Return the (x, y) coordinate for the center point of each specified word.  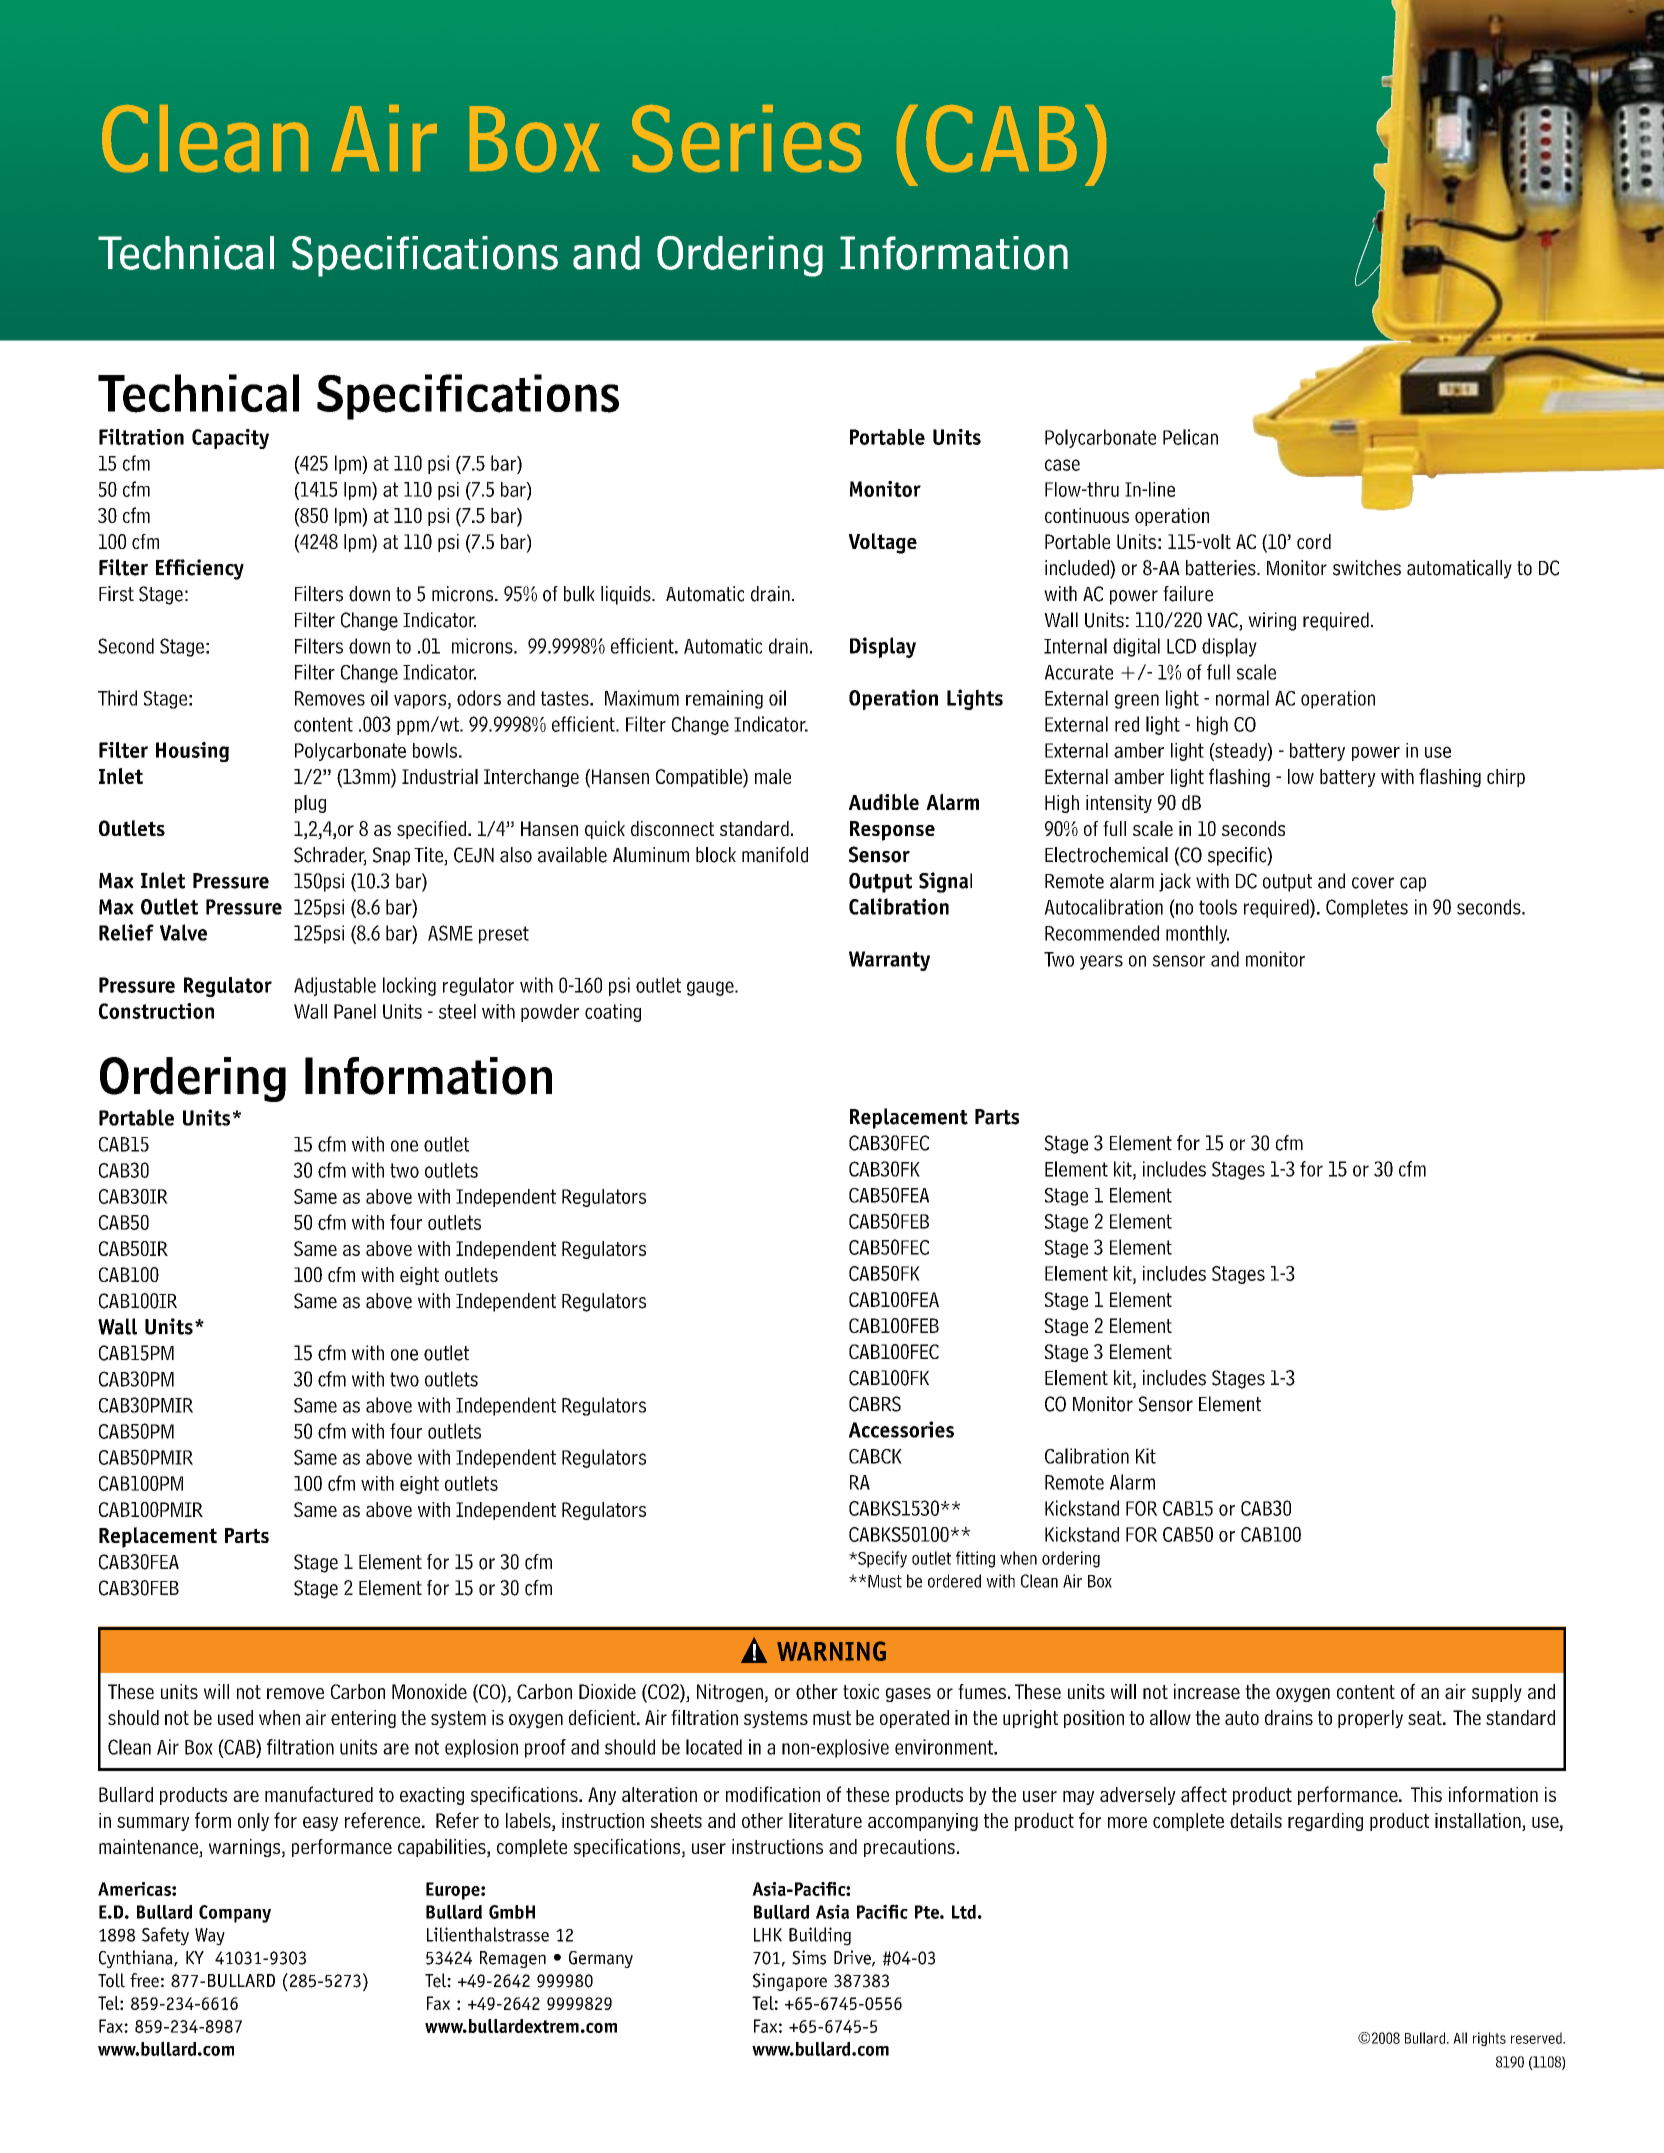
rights (1489, 2039)
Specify (881, 1559)
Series (746, 138)
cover (1373, 883)
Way (210, 1937)
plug (310, 804)
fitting (975, 1559)
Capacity (230, 439)
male (773, 776)
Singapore (790, 1982)
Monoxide (429, 1691)
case (1062, 465)
